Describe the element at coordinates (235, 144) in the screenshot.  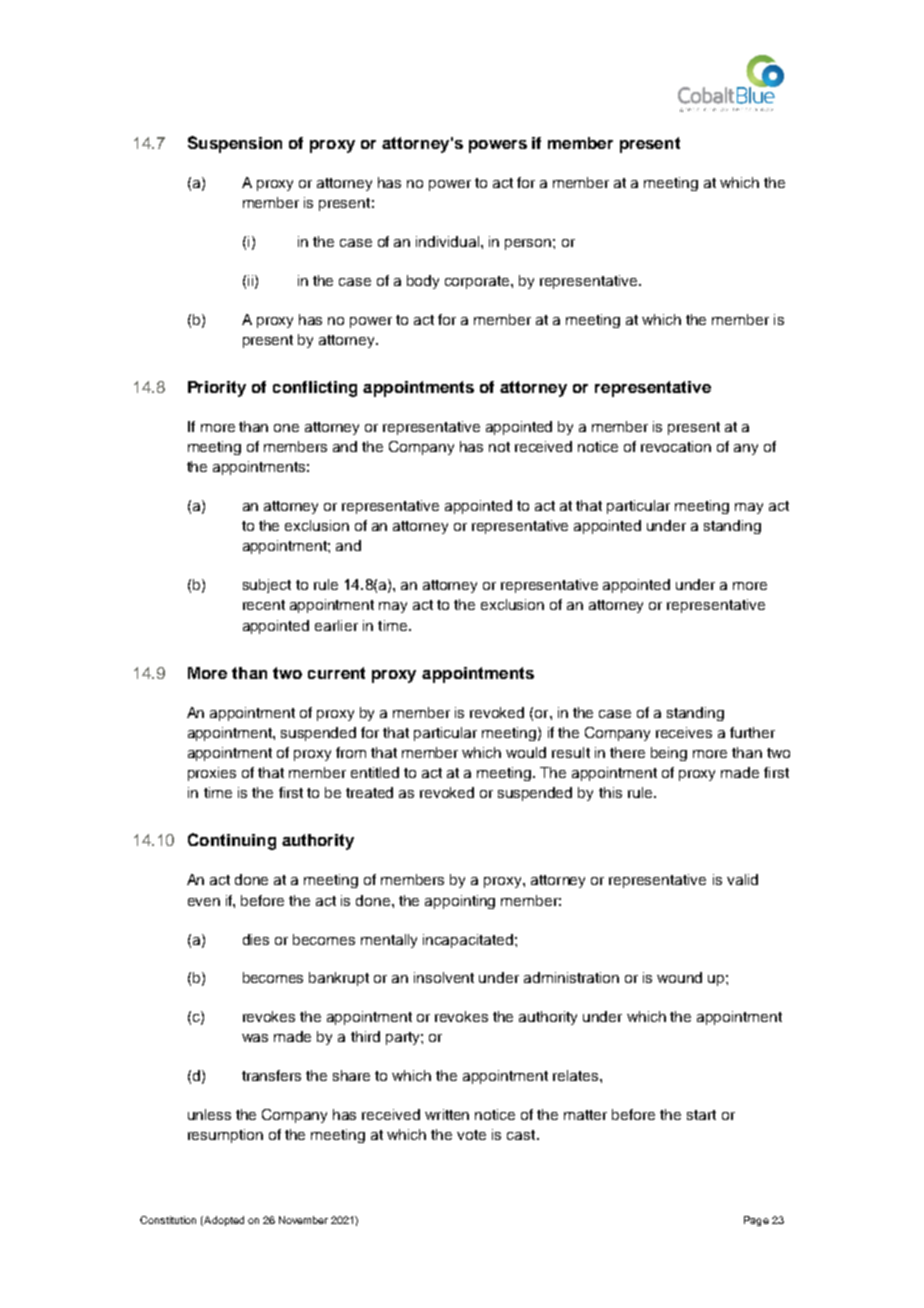
I see `Suspension` at that location.
